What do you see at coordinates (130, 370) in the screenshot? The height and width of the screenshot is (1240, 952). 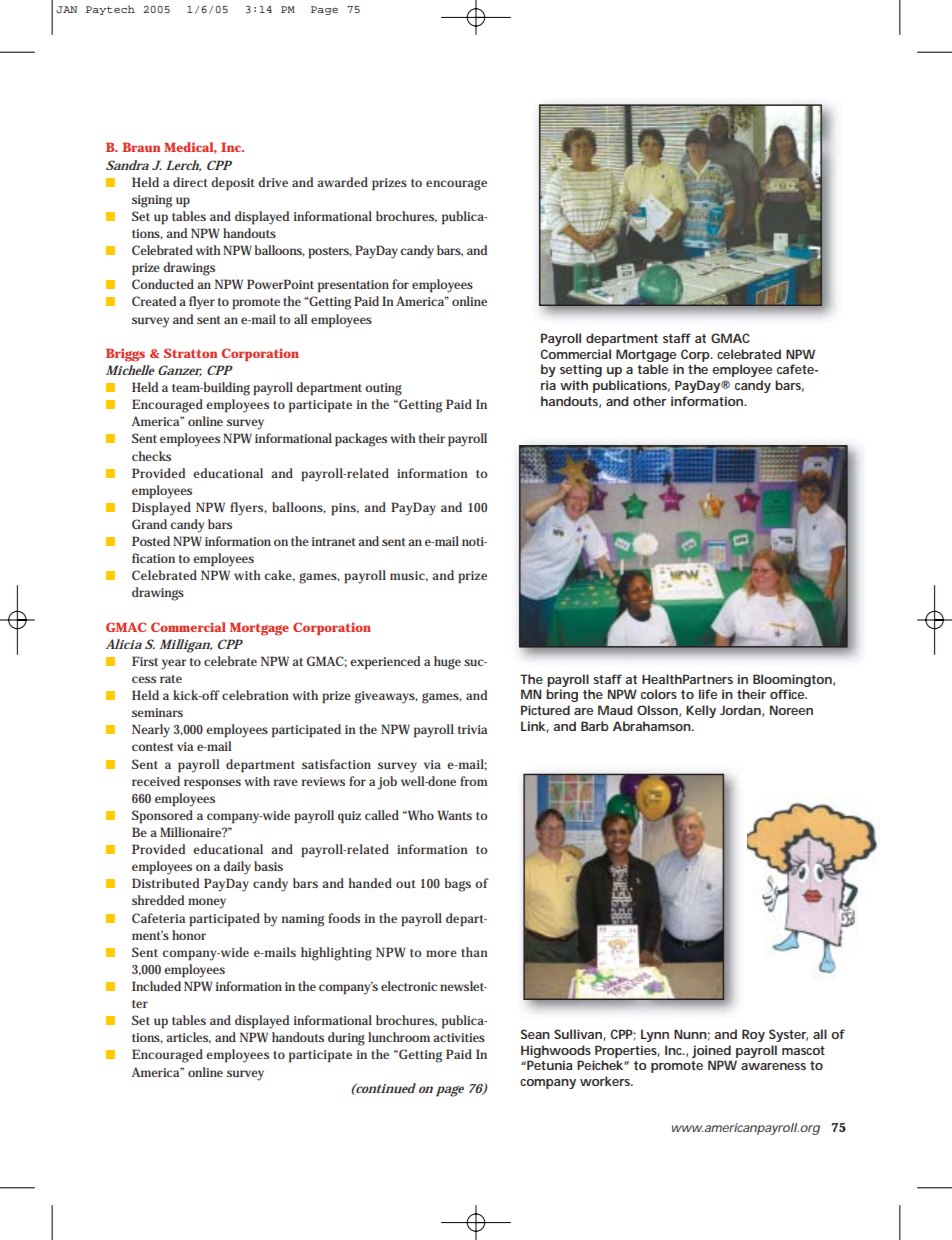 I see `Michelle` at bounding box center [130, 370].
